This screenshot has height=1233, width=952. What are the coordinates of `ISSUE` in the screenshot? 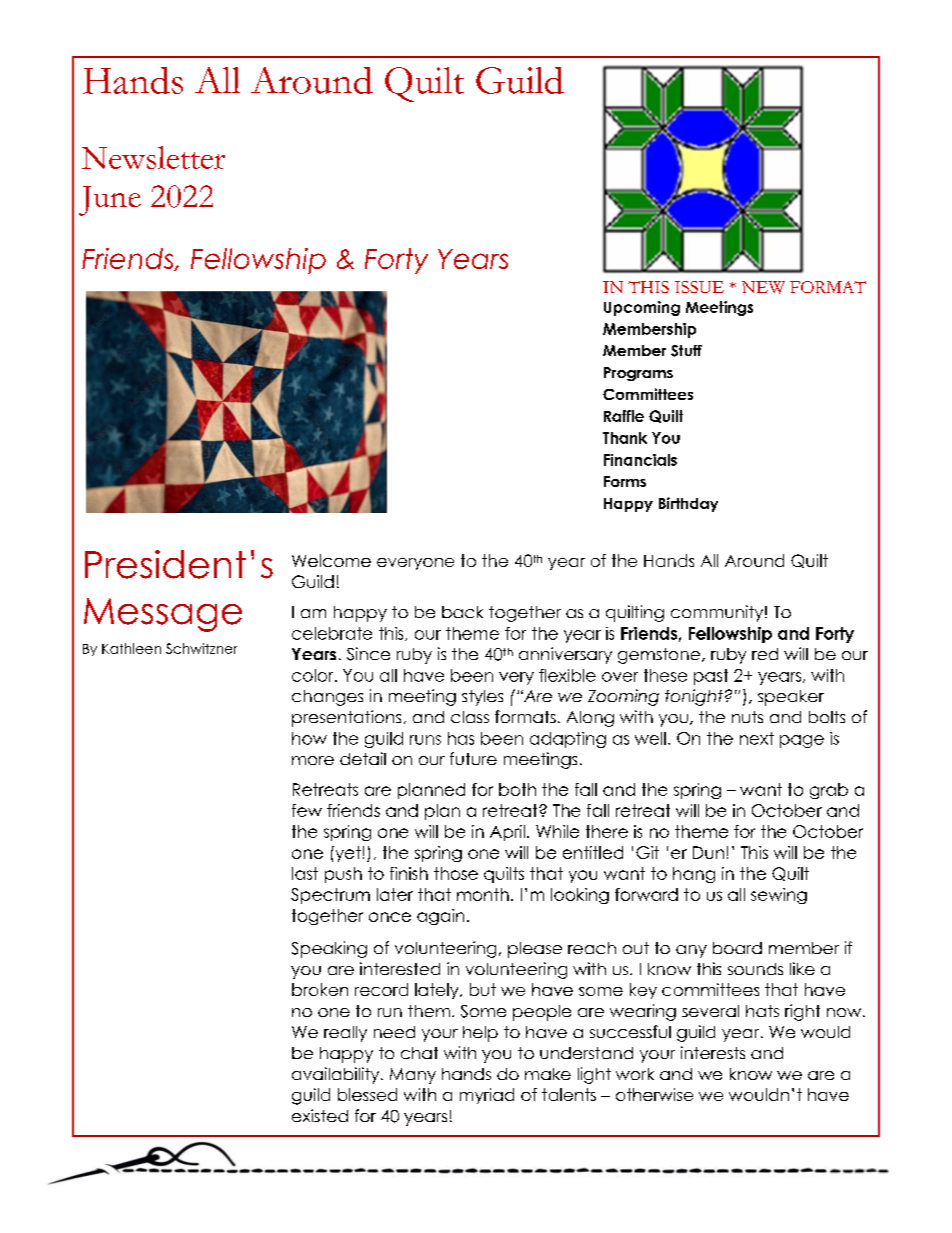 It's located at (699, 287).
